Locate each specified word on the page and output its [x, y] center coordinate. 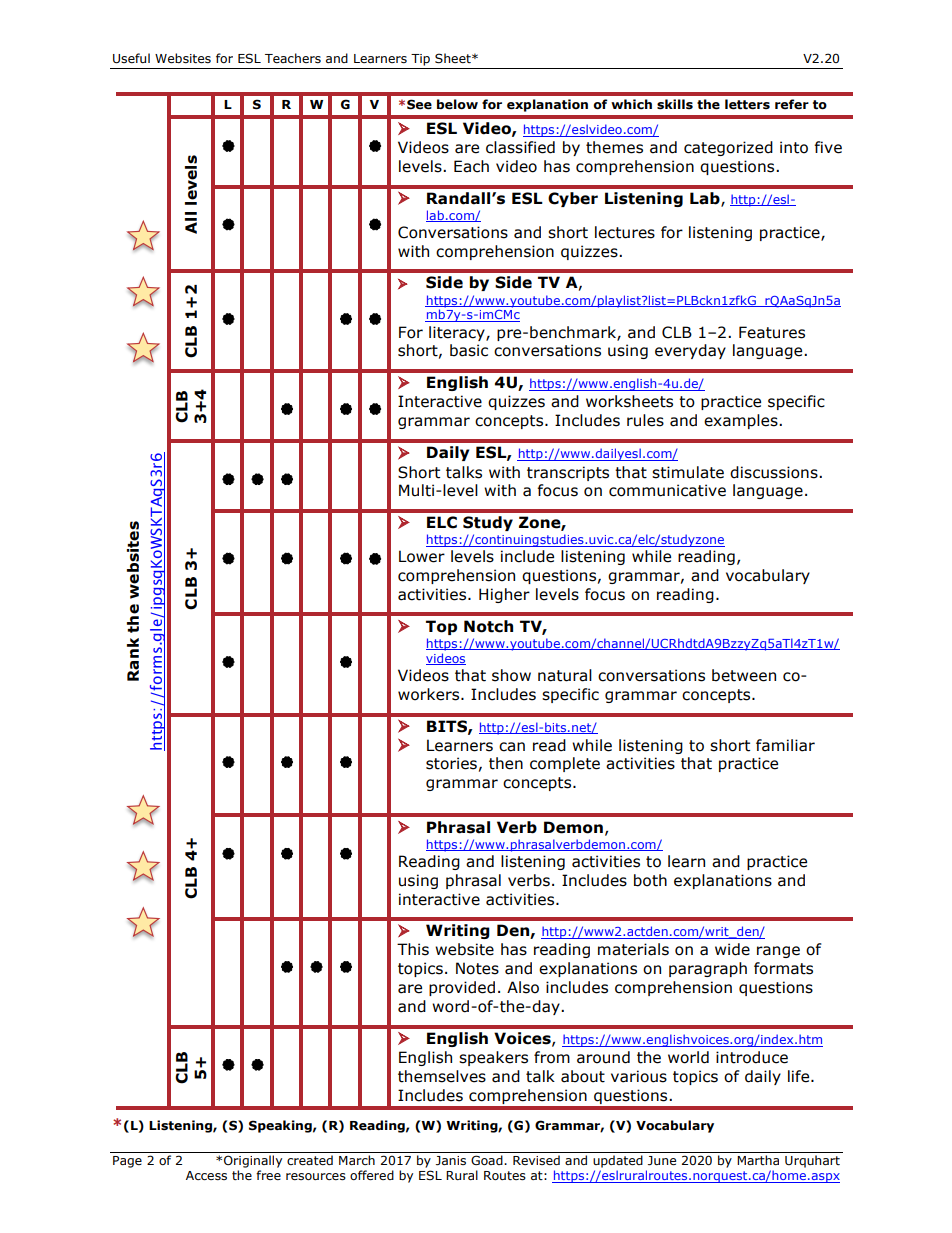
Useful [131, 58]
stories [451, 763]
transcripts [568, 473]
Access [206, 1175]
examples [742, 421]
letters [747, 104]
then [506, 763]
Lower [422, 556]
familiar [785, 745]
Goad [488, 1160]
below [457, 104]
